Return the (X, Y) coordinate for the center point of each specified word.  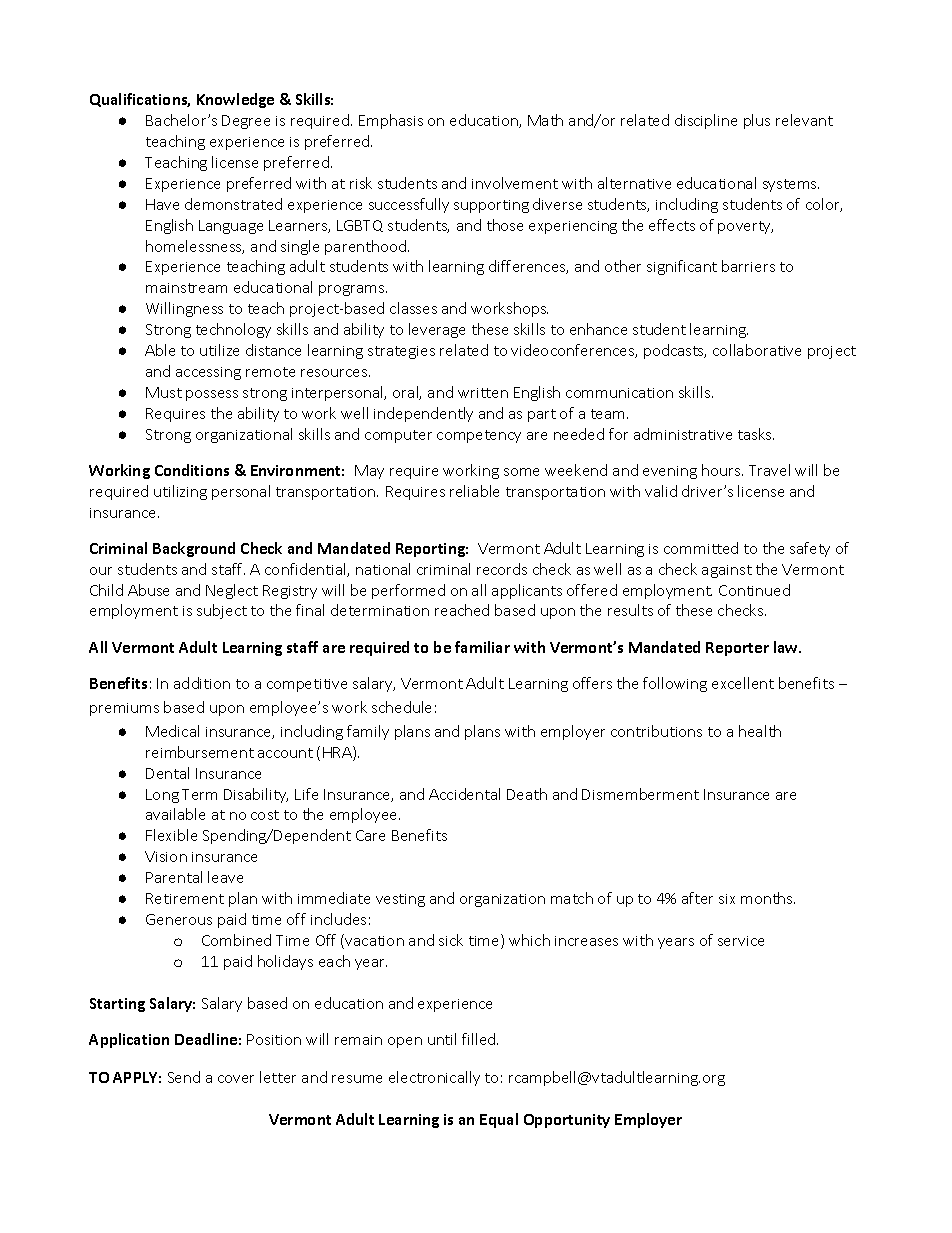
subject (222, 611)
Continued (754, 590)
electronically (434, 1078)
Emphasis (391, 121)
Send (184, 1077)
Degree (246, 122)
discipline (706, 121)
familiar (482, 647)
